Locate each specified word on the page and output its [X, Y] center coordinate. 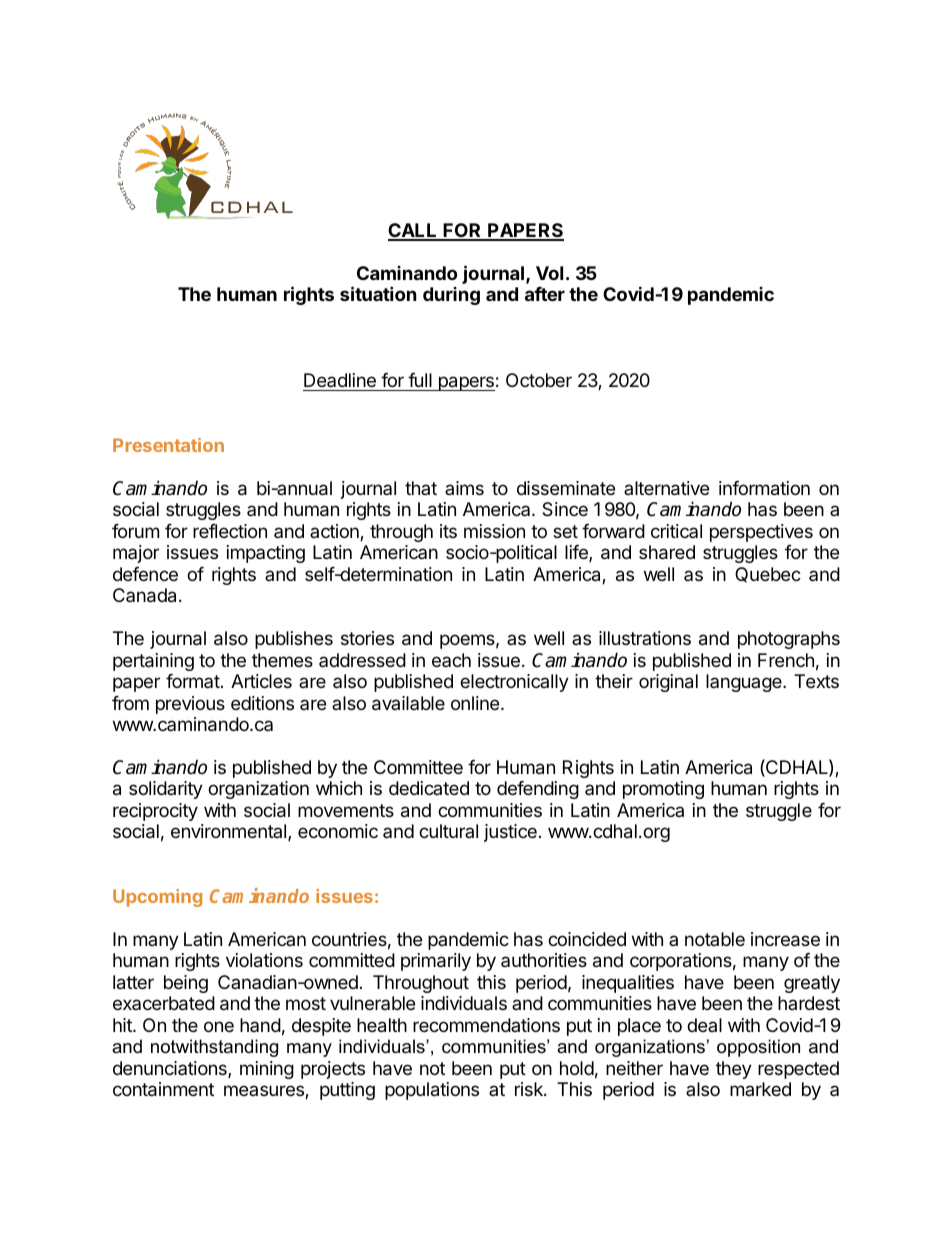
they [734, 1070]
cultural [448, 831]
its [448, 531]
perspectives [761, 533]
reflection [230, 531]
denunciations [171, 1069]
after [545, 294]
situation [378, 293]
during [451, 296]
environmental [230, 832]
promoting [663, 790]
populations [432, 1091]
